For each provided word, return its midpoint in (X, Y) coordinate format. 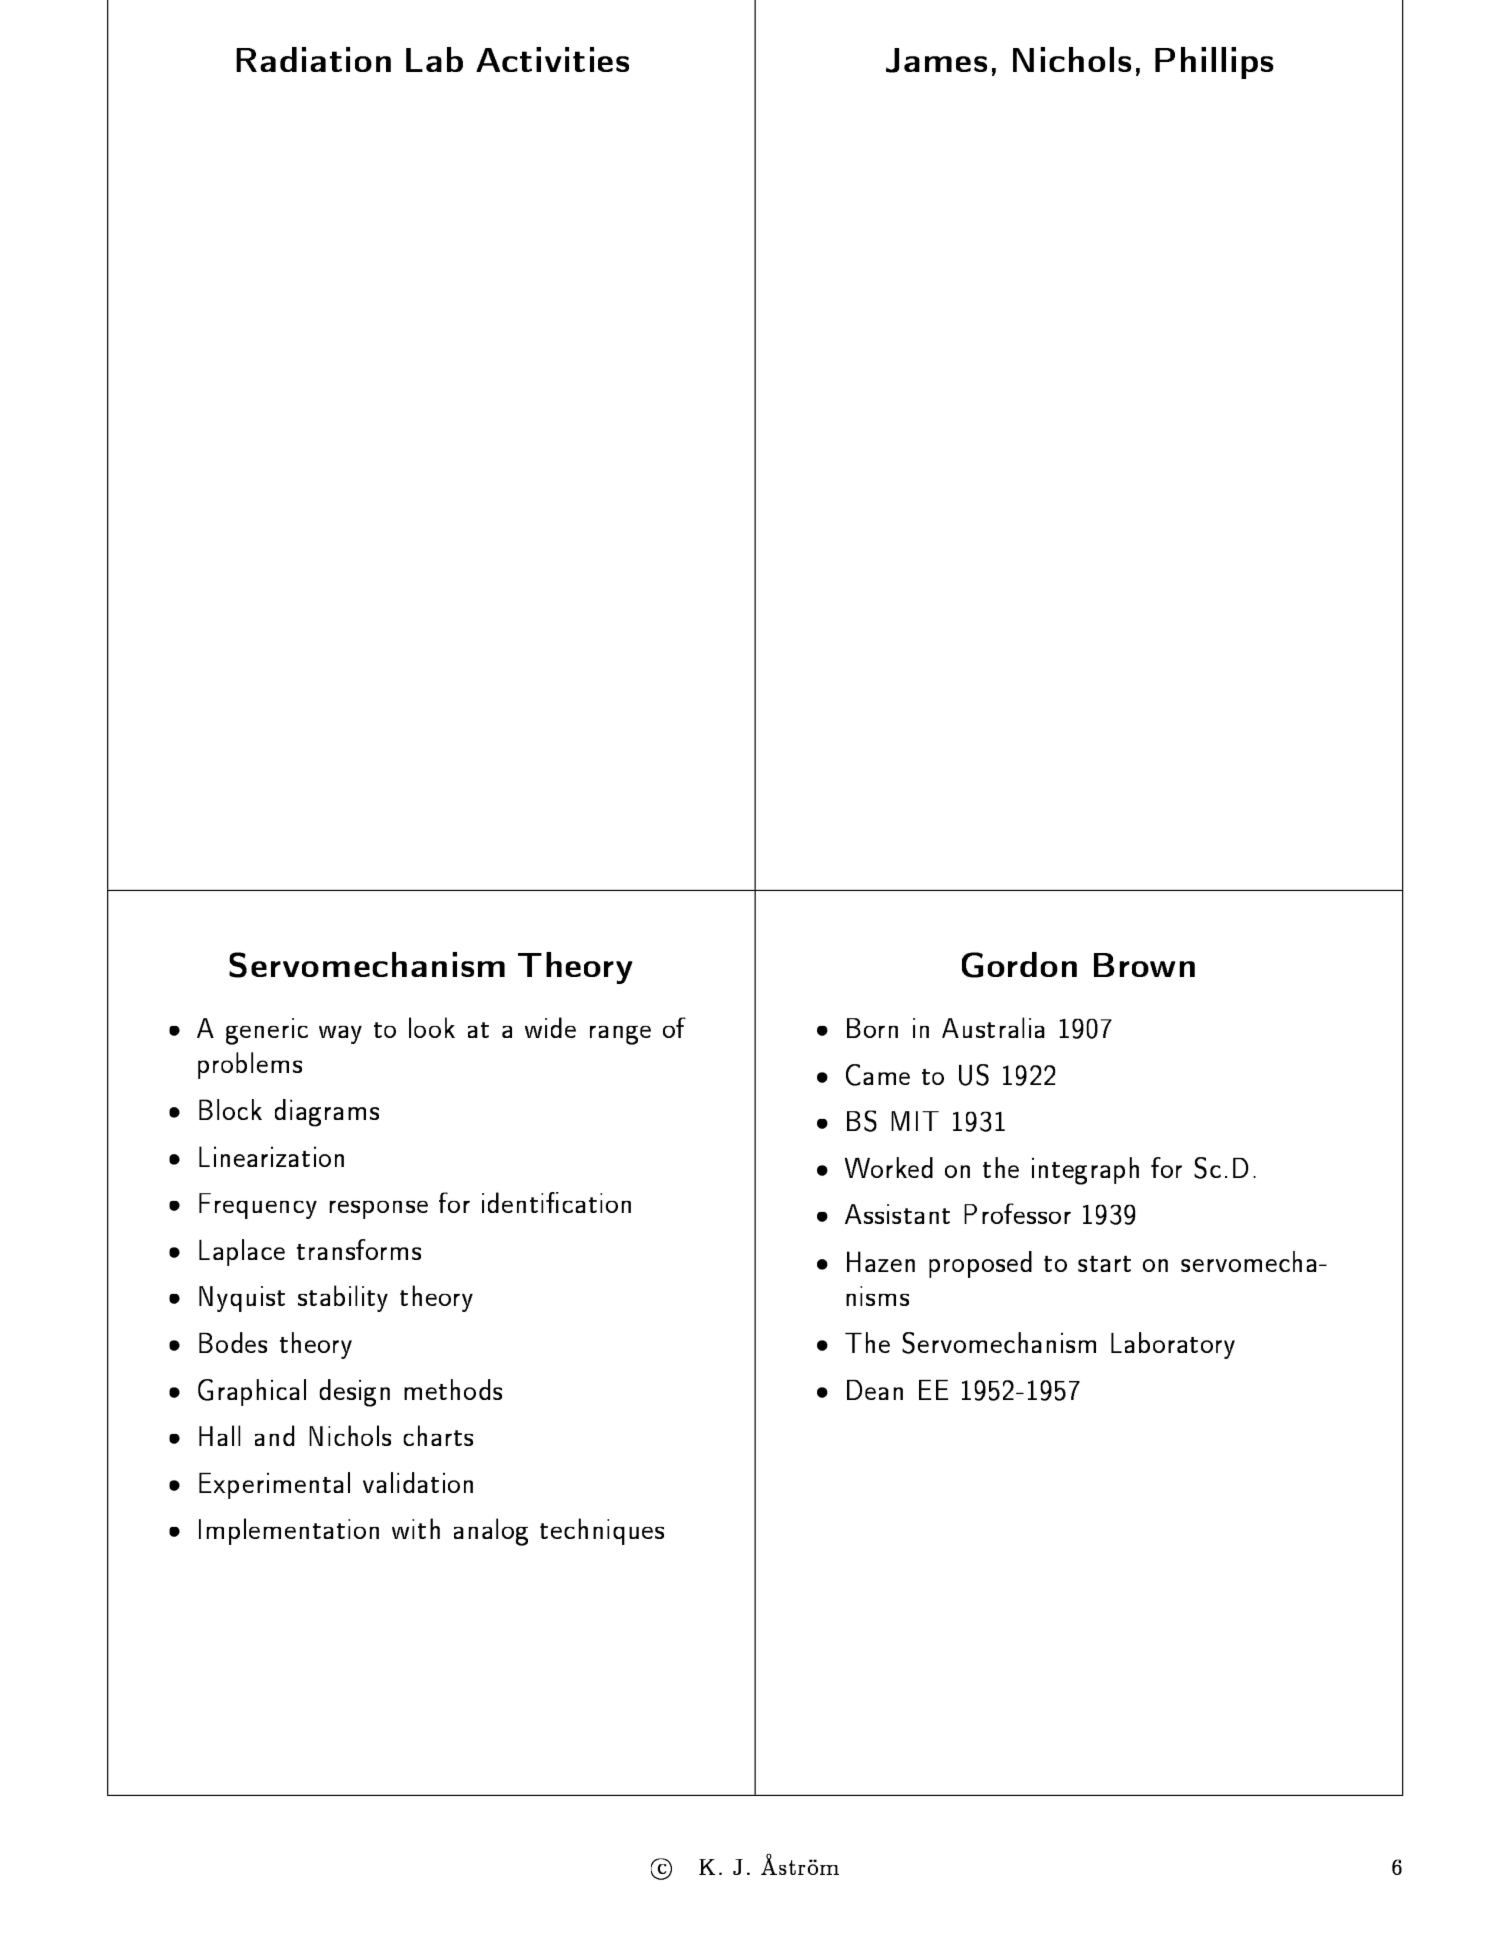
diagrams (327, 1113)
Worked (889, 1167)
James (936, 60)
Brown (1144, 965)
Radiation (313, 59)
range (620, 1035)
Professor (1017, 1213)
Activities (552, 59)
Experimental (274, 1485)
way (340, 1035)
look (432, 1027)
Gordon (1019, 965)
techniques (602, 1531)
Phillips (1214, 63)
